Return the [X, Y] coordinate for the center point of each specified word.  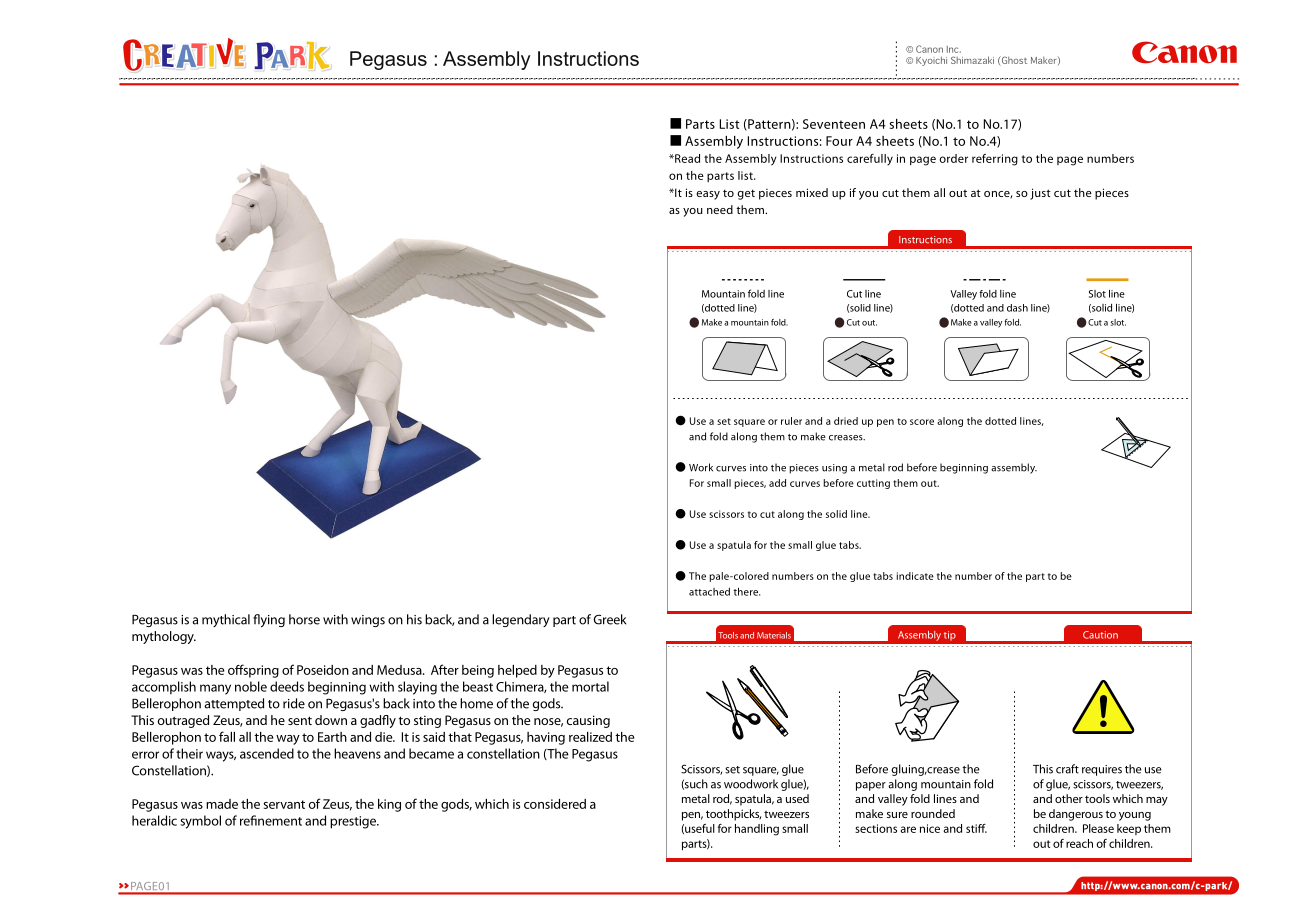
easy [708, 195]
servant [284, 804]
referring [995, 160]
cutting [873, 484]
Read [686, 158]
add [777, 483]
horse [304, 619]
